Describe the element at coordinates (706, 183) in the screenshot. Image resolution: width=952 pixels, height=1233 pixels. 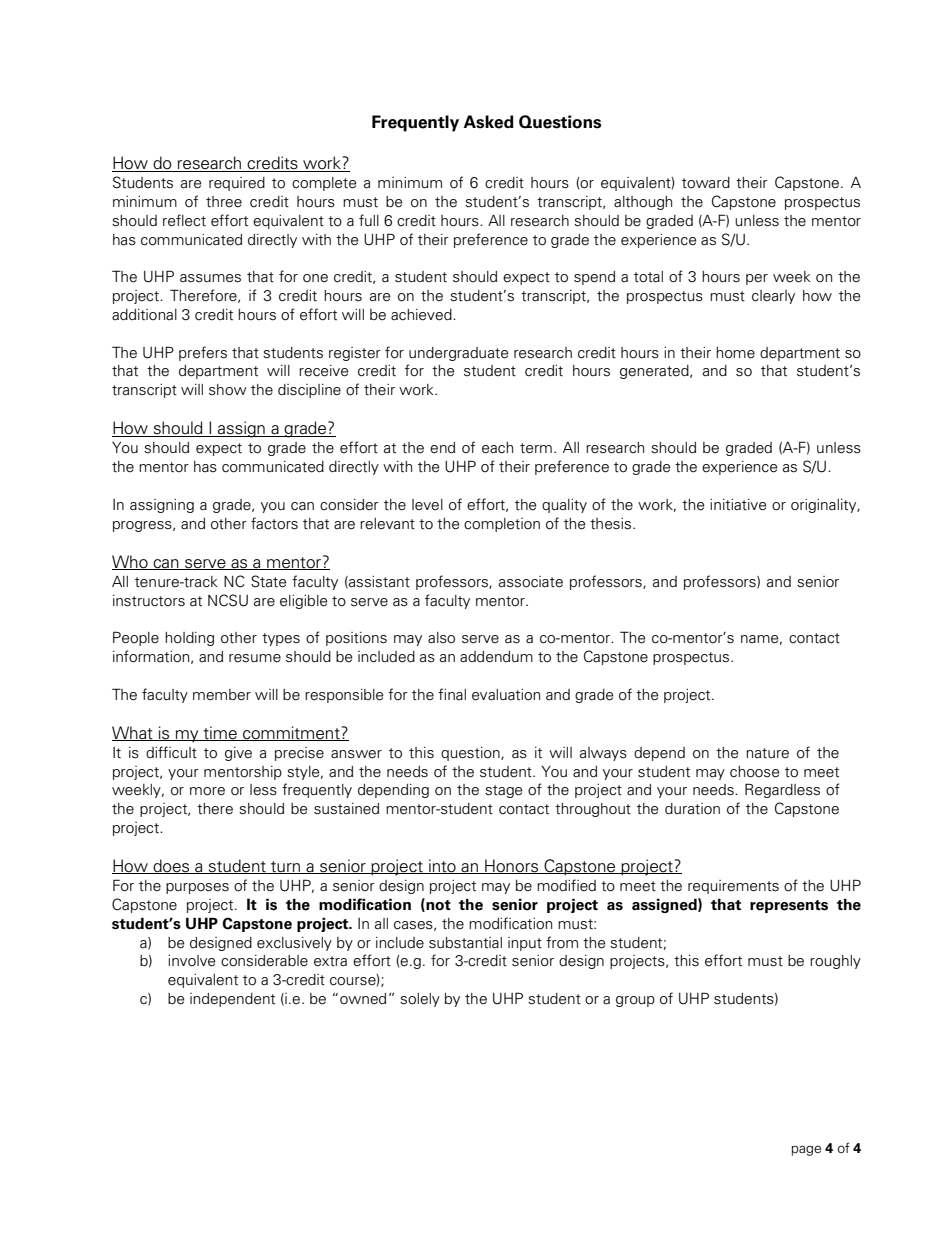
I see `toward` at that location.
